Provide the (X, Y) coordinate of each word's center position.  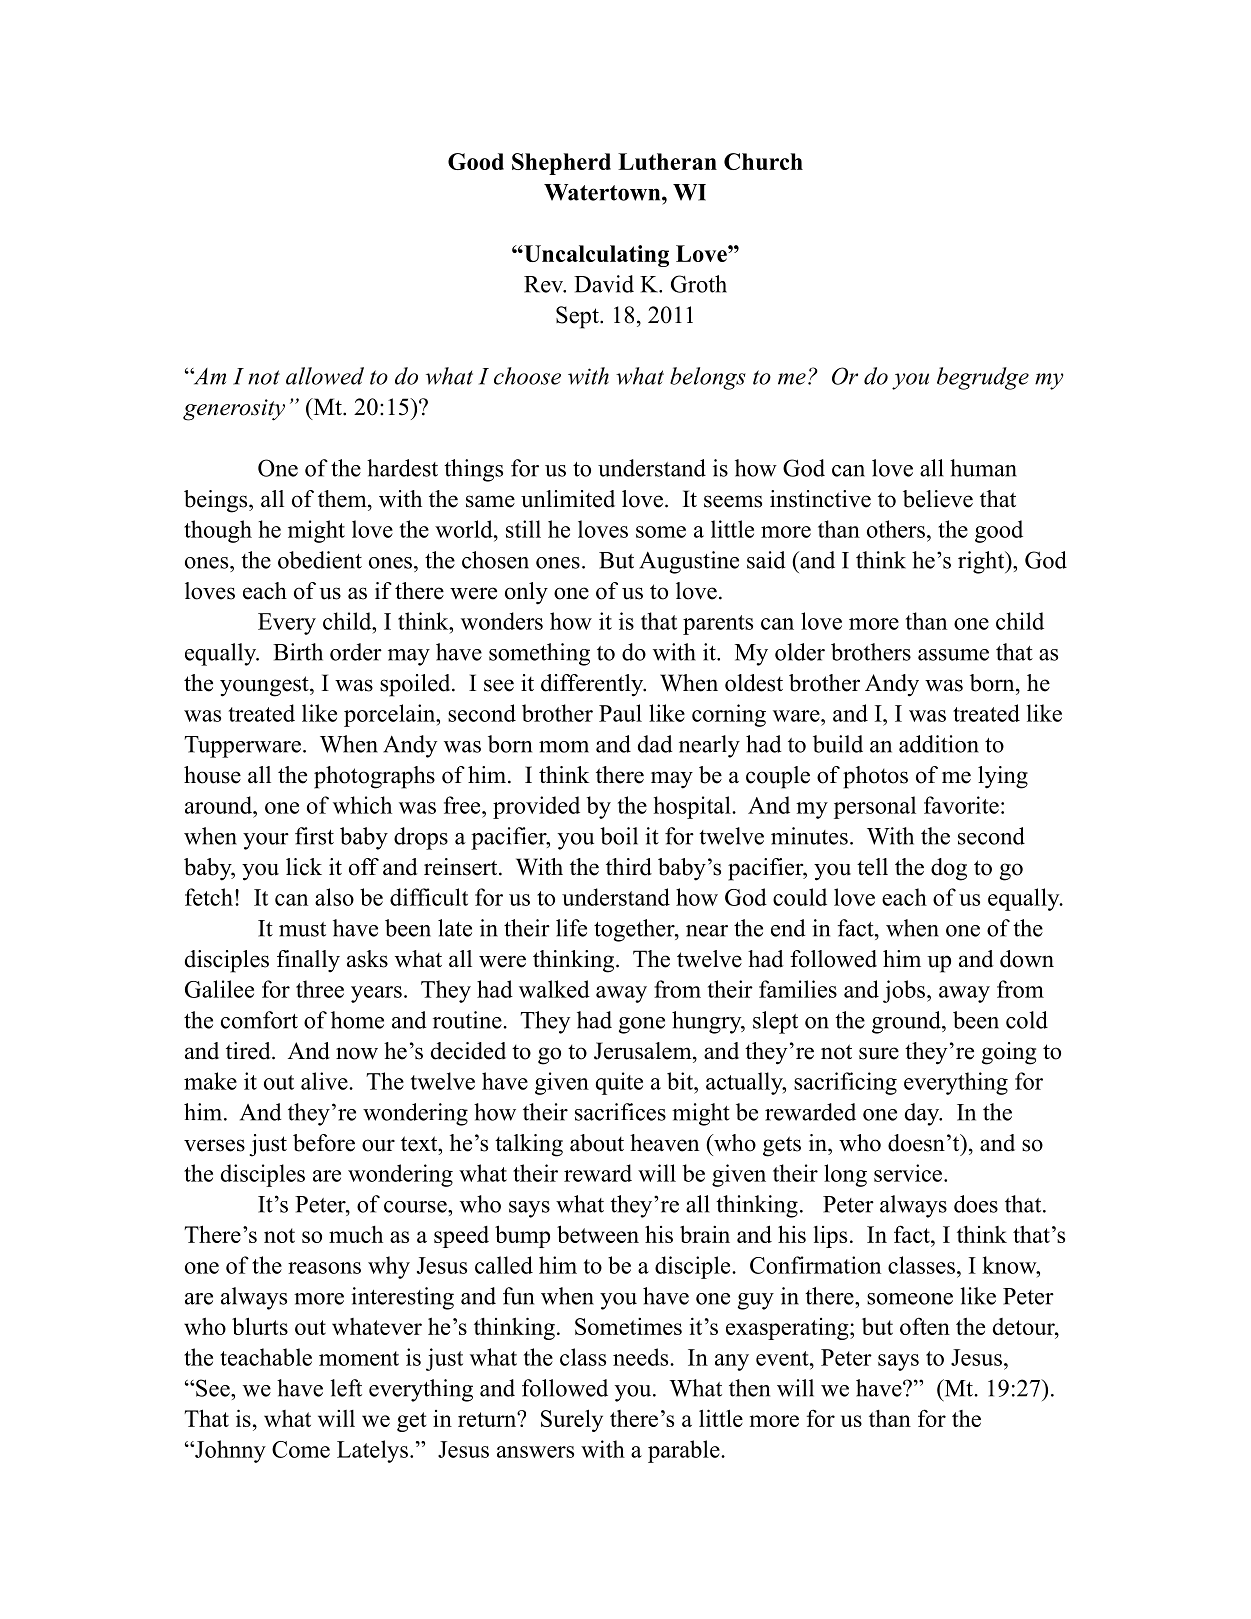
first (314, 836)
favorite (961, 805)
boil (619, 836)
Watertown (603, 192)
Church (763, 161)
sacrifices (620, 1112)
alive (325, 1081)
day (923, 1114)
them (343, 499)
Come (301, 1449)
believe (938, 499)
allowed (325, 376)
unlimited (568, 499)
